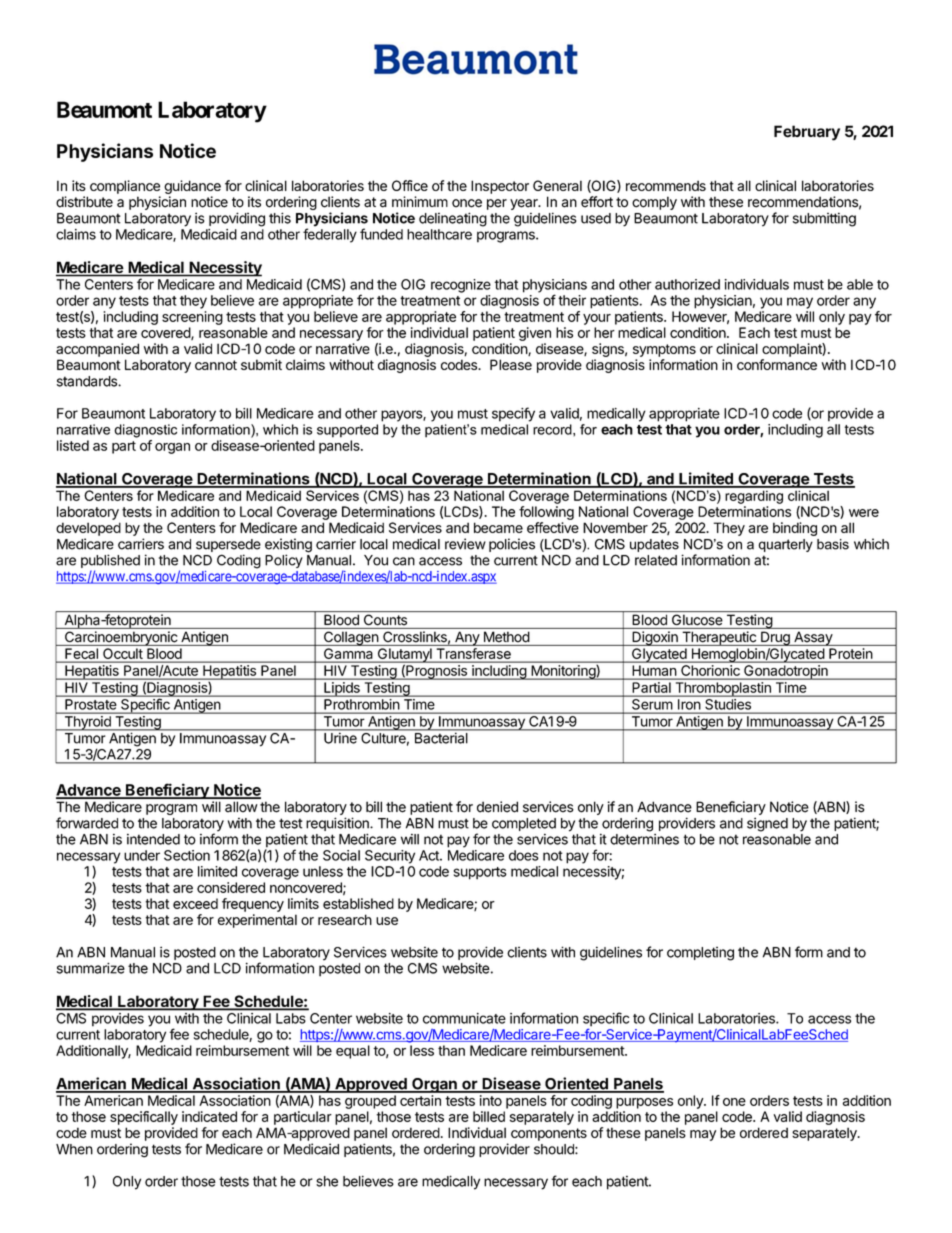 The height and width of the document is (1233, 952). I want to click on quarterly, so click(786, 545).
